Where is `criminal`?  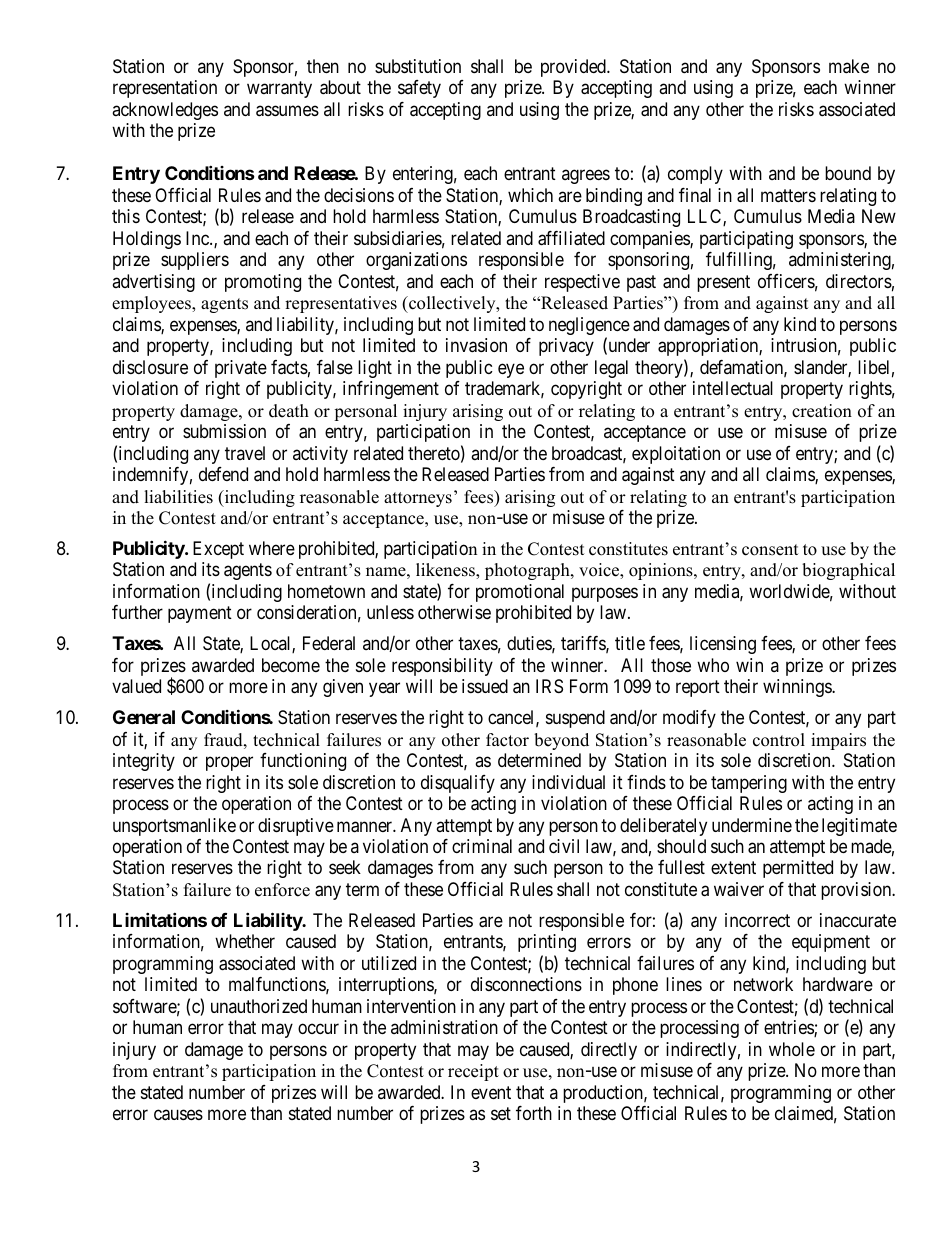
criminal is located at coordinates (482, 846).
